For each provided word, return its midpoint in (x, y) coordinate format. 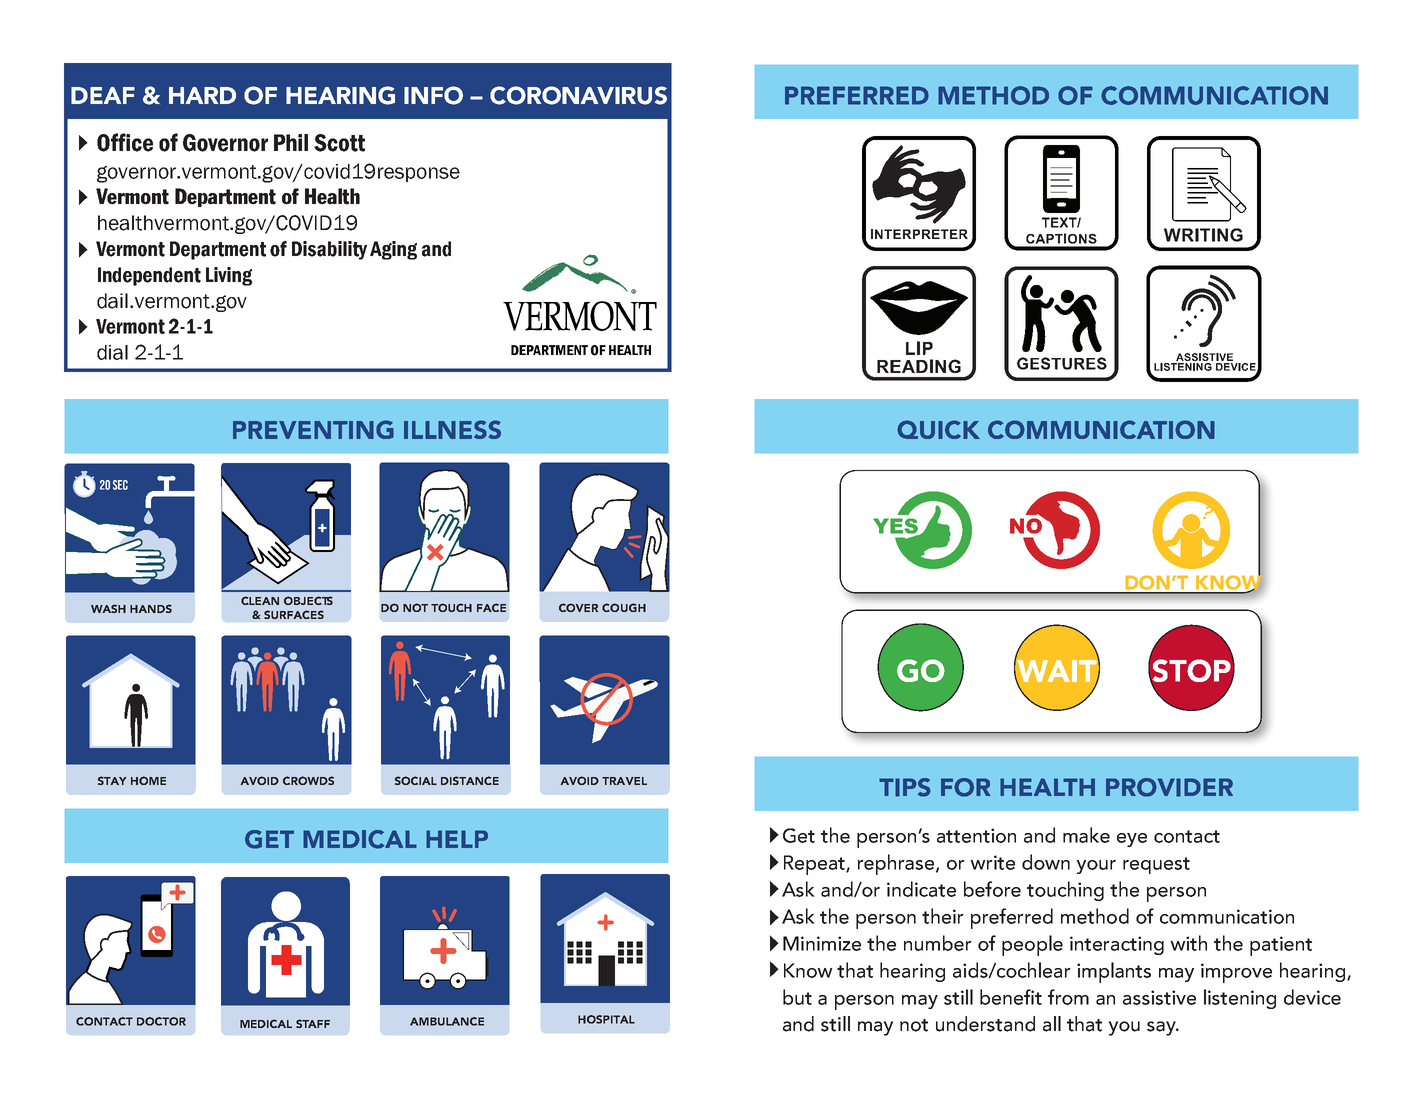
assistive (1159, 997)
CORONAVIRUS (578, 95)
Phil (291, 142)
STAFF (313, 1023)
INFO (433, 95)
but (797, 997)
